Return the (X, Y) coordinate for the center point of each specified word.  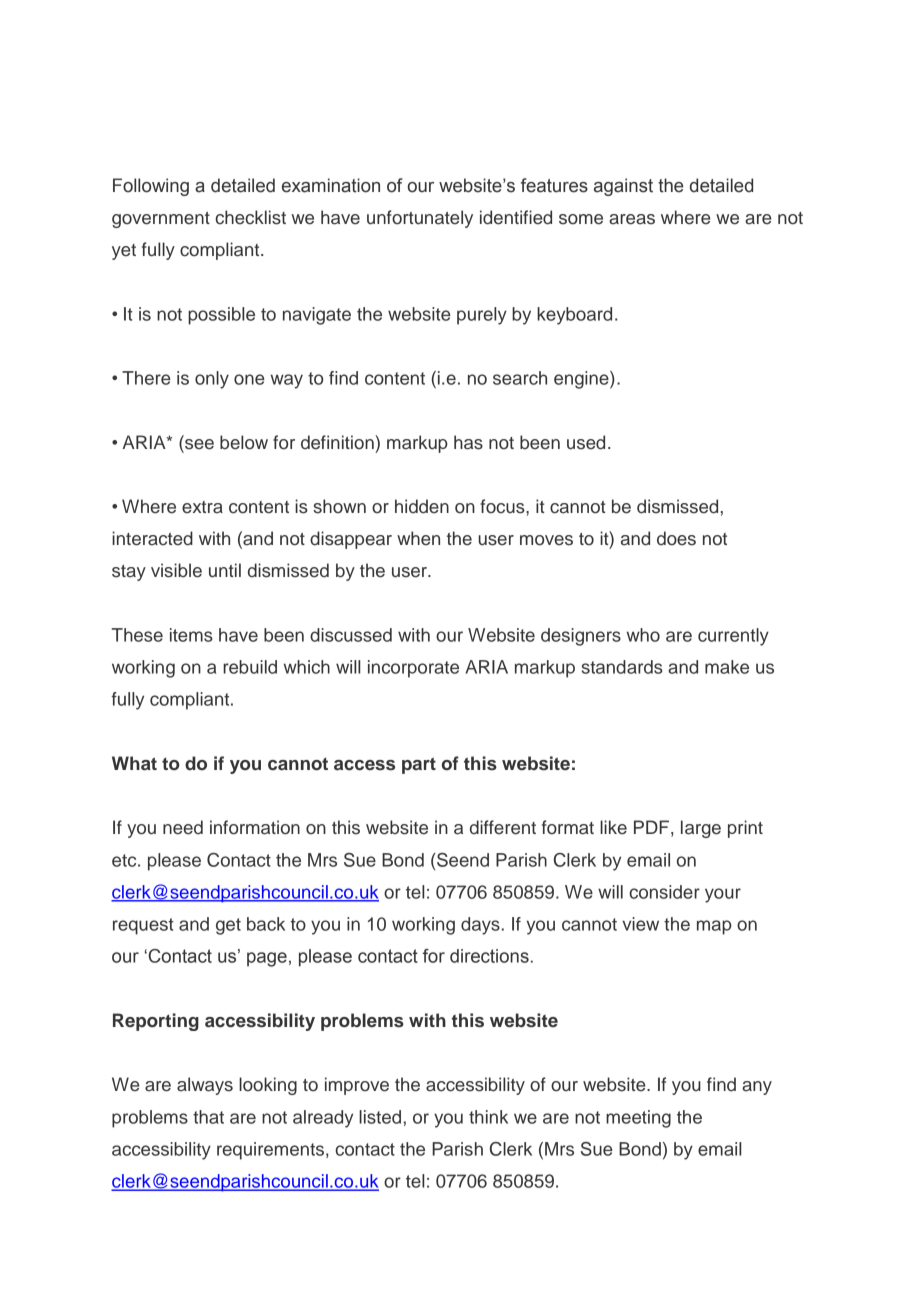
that (208, 1117)
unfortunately (420, 219)
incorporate (413, 669)
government (161, 220)
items (191, 635)
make (727, 667)
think (488, 1117)
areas (632, 219)
